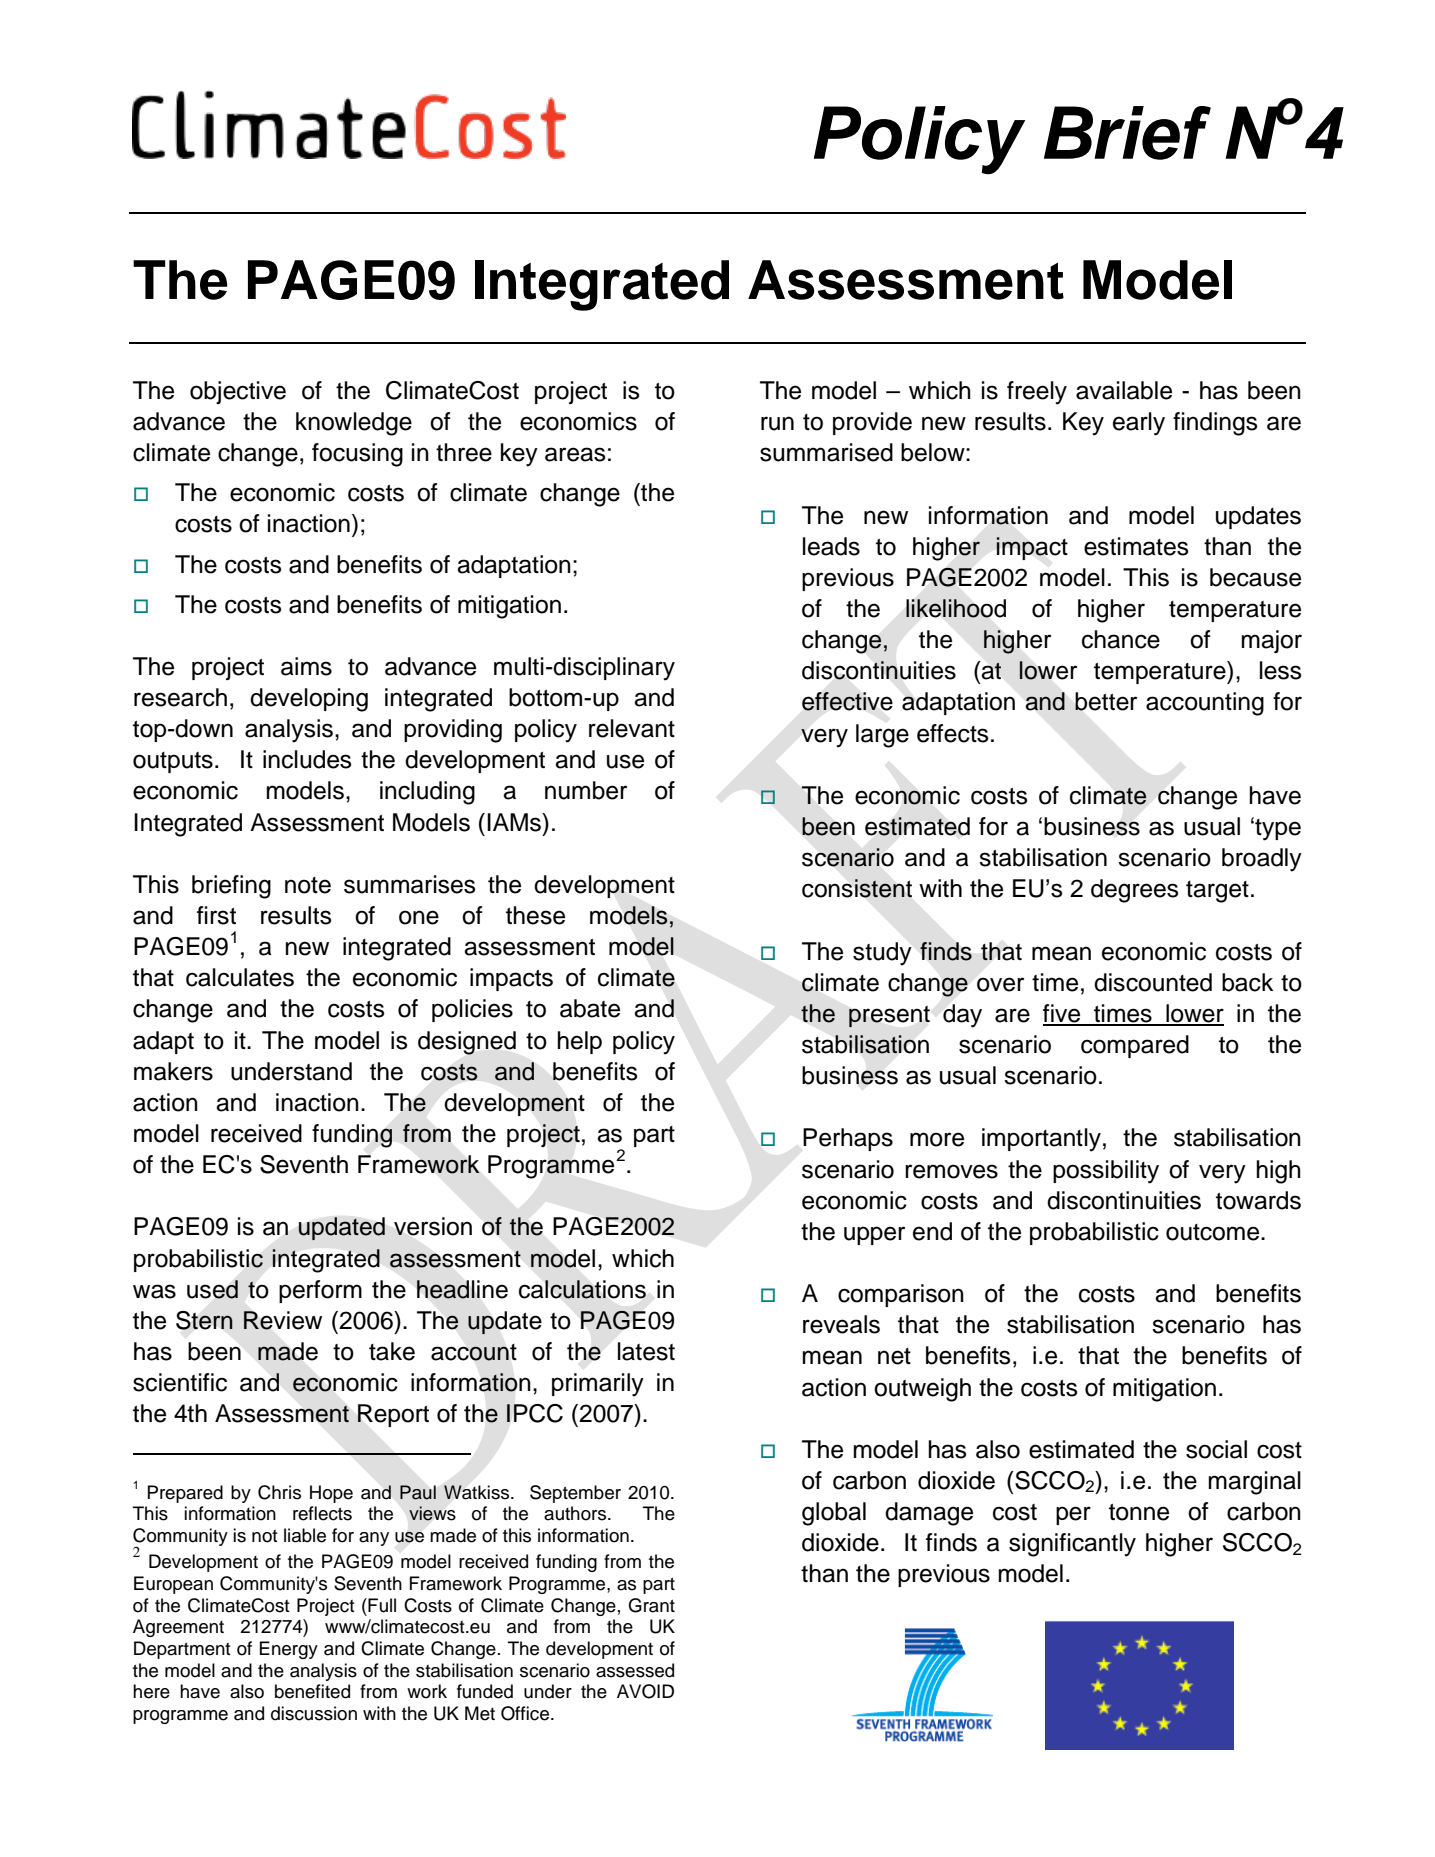 This document has width=1435, height=1857. Describe the element at coordinates (646, 1351) in the document. I see `latest` at that location.
